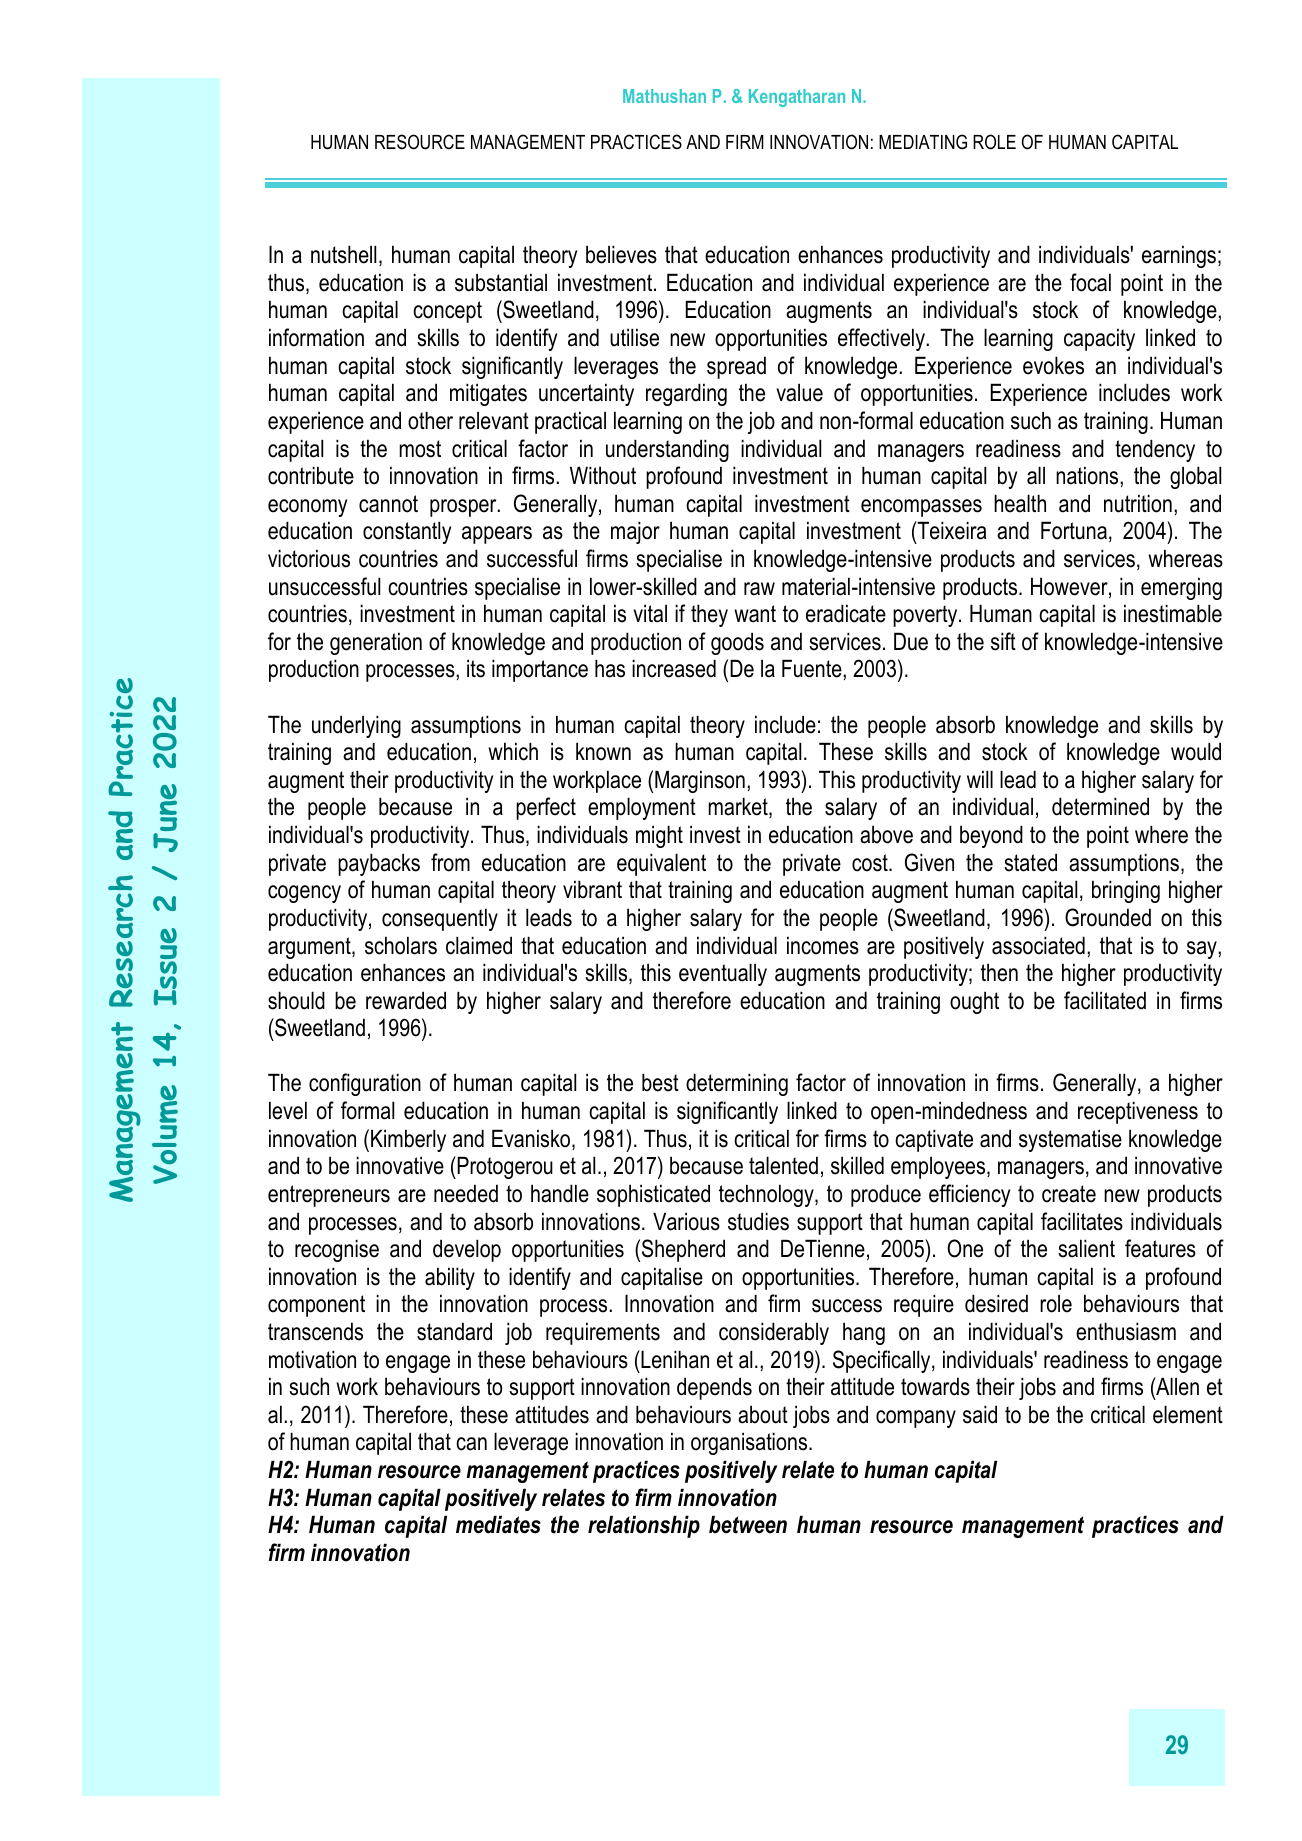 The image size is (1302, 1841). Describe the element at coordinates (498, 1524) in the screenshot. I see `mediates` at that location.
